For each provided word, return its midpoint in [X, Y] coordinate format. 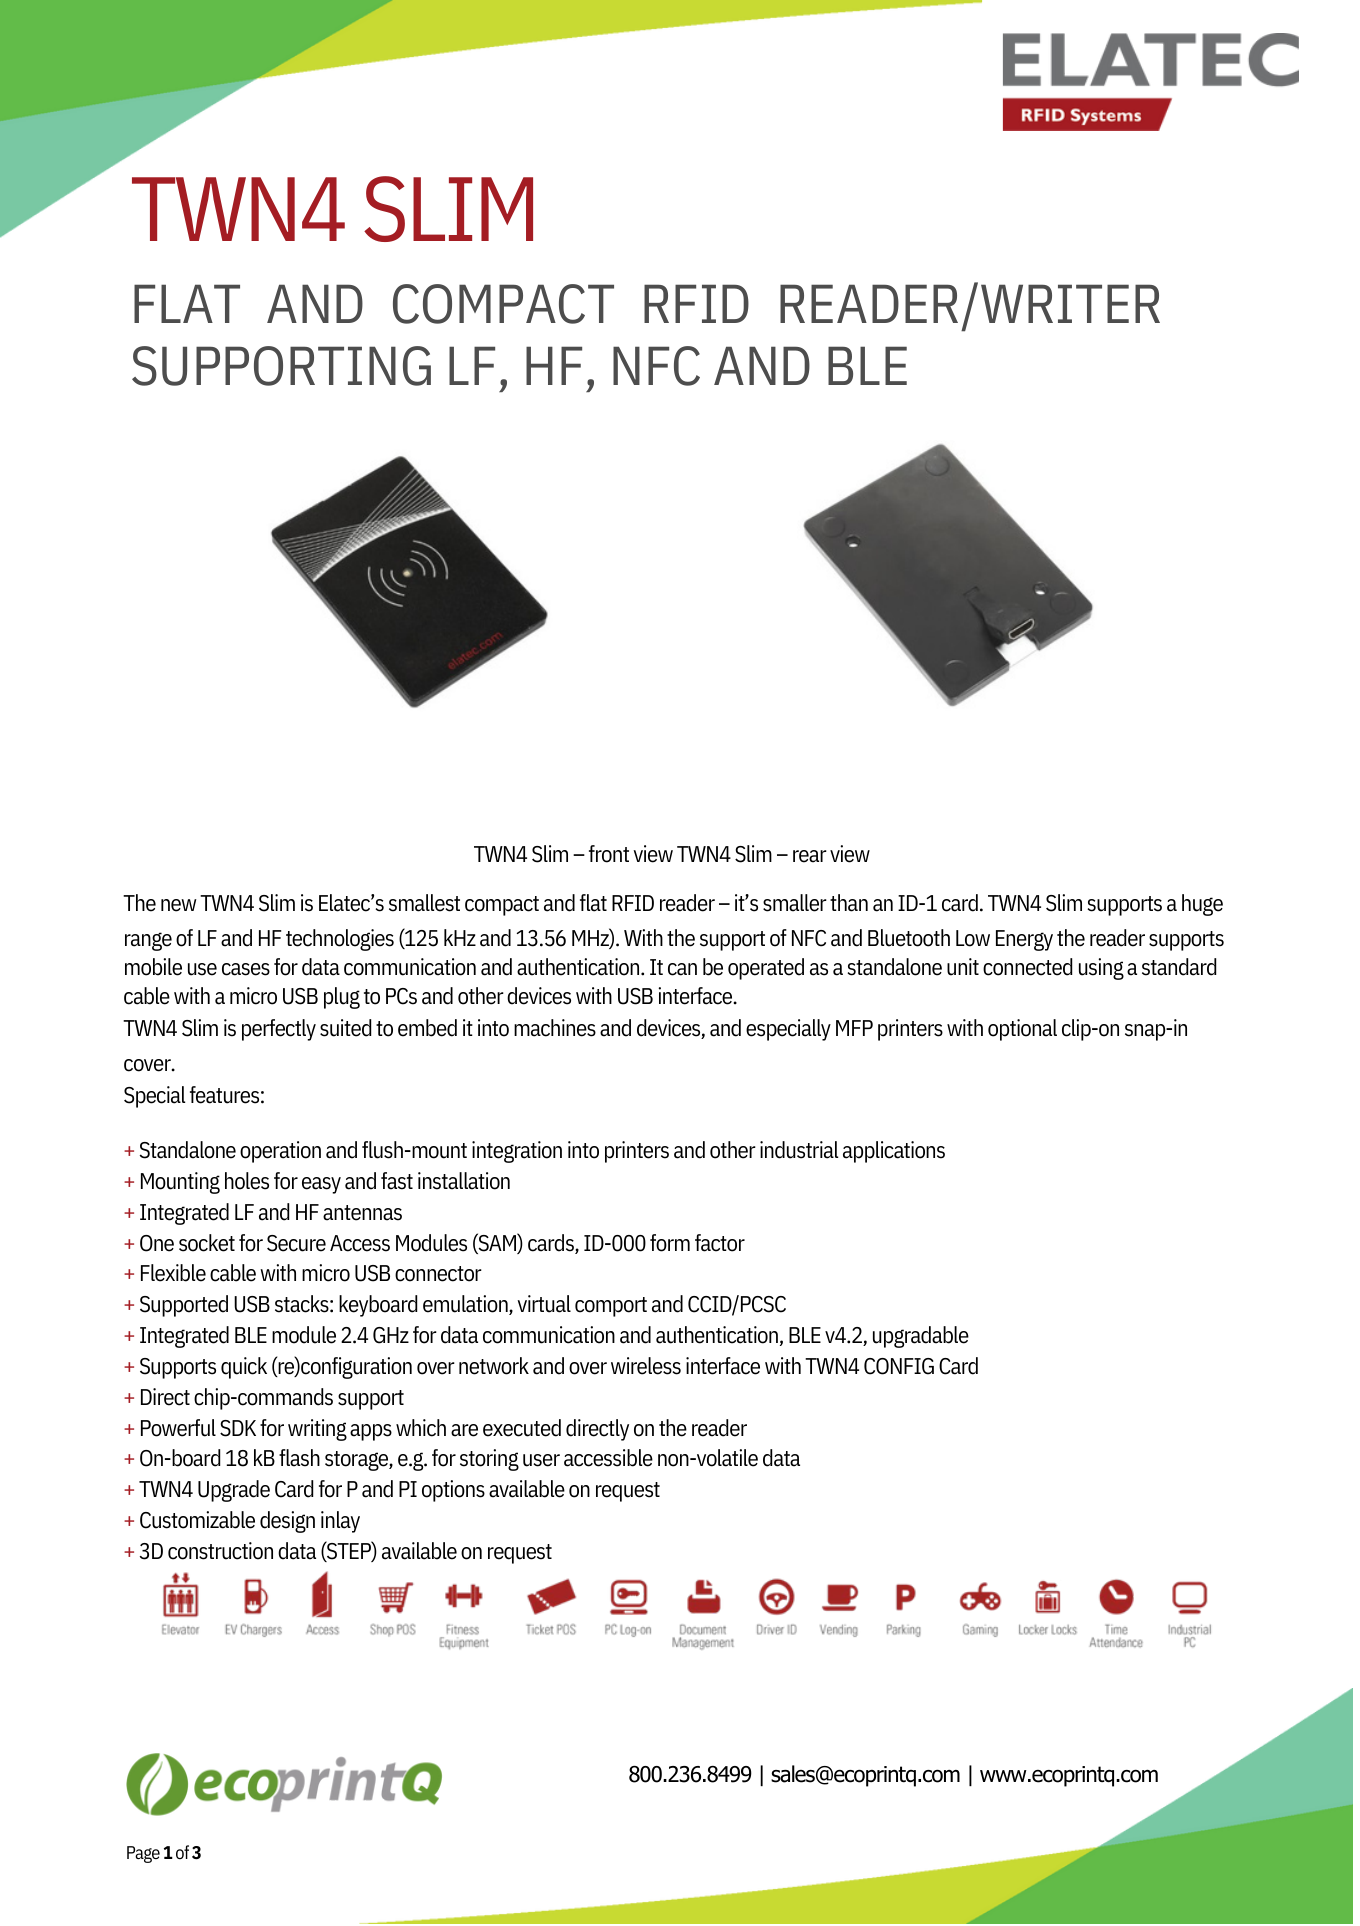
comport [611, 1307]
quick [244, 1368]
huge [1202, 905]
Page [143, 1854]
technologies [340, 940]
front [609, 854]
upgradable [921, 1337]
